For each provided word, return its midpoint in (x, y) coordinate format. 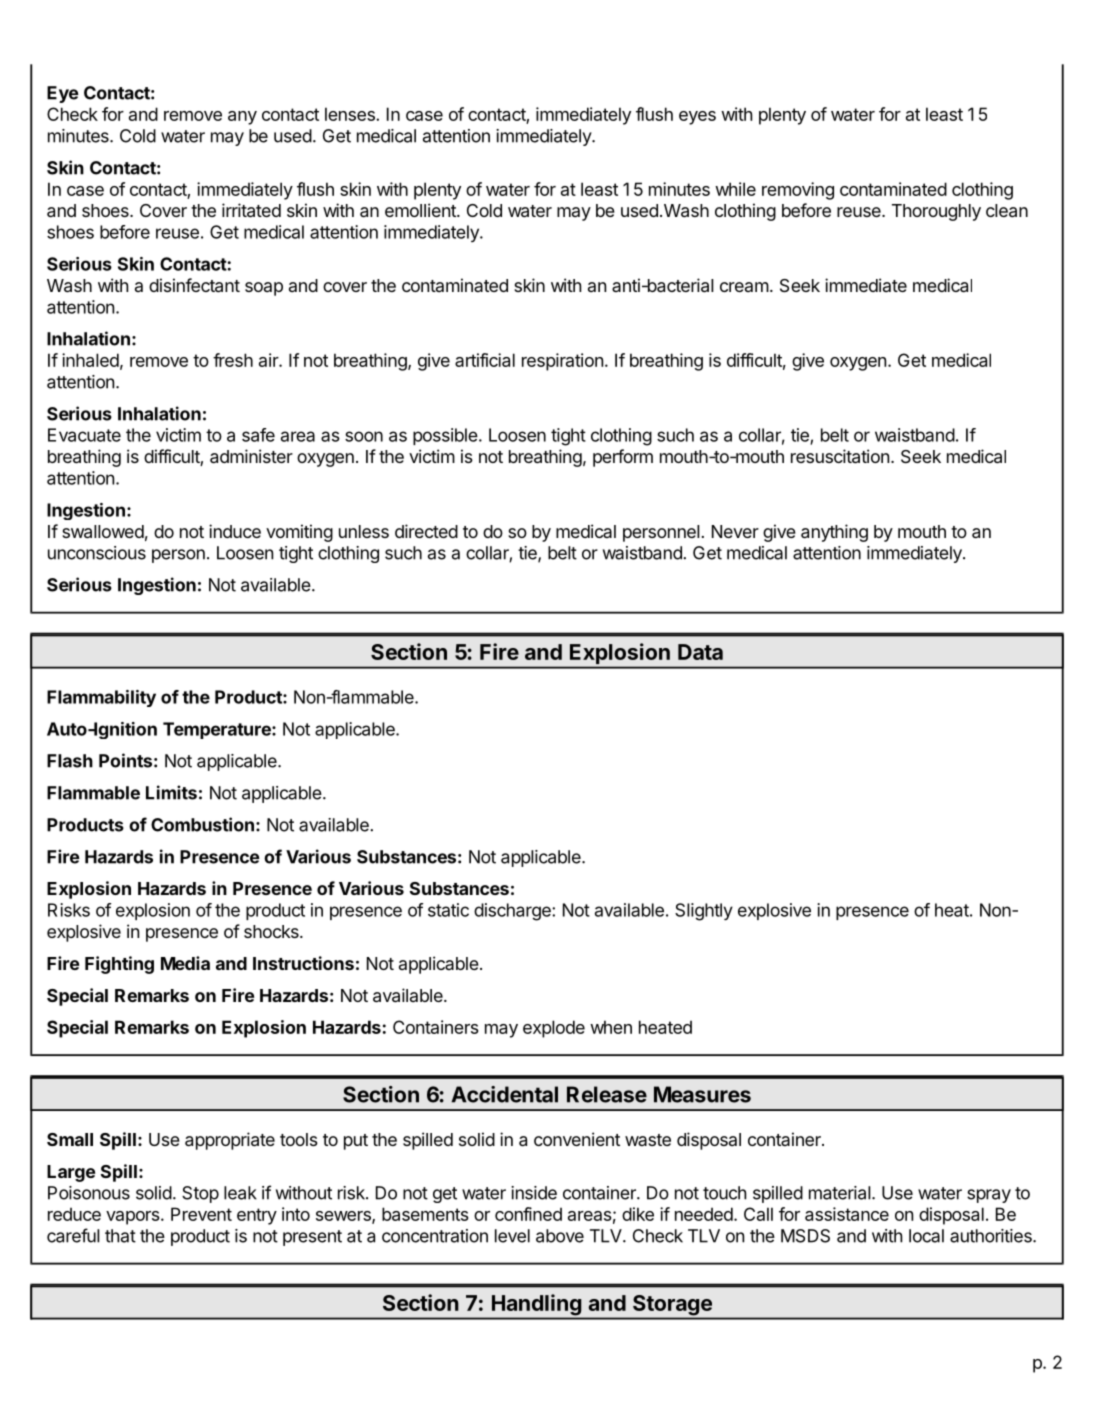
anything (834, 533)
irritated (251, 210)
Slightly (704, 912)
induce (235, 531)
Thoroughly (936, 212)
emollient (421, 210)
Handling (536, 1304)
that (120, 1236)
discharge (513, 912)
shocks (272, 931)
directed (426, 531)
